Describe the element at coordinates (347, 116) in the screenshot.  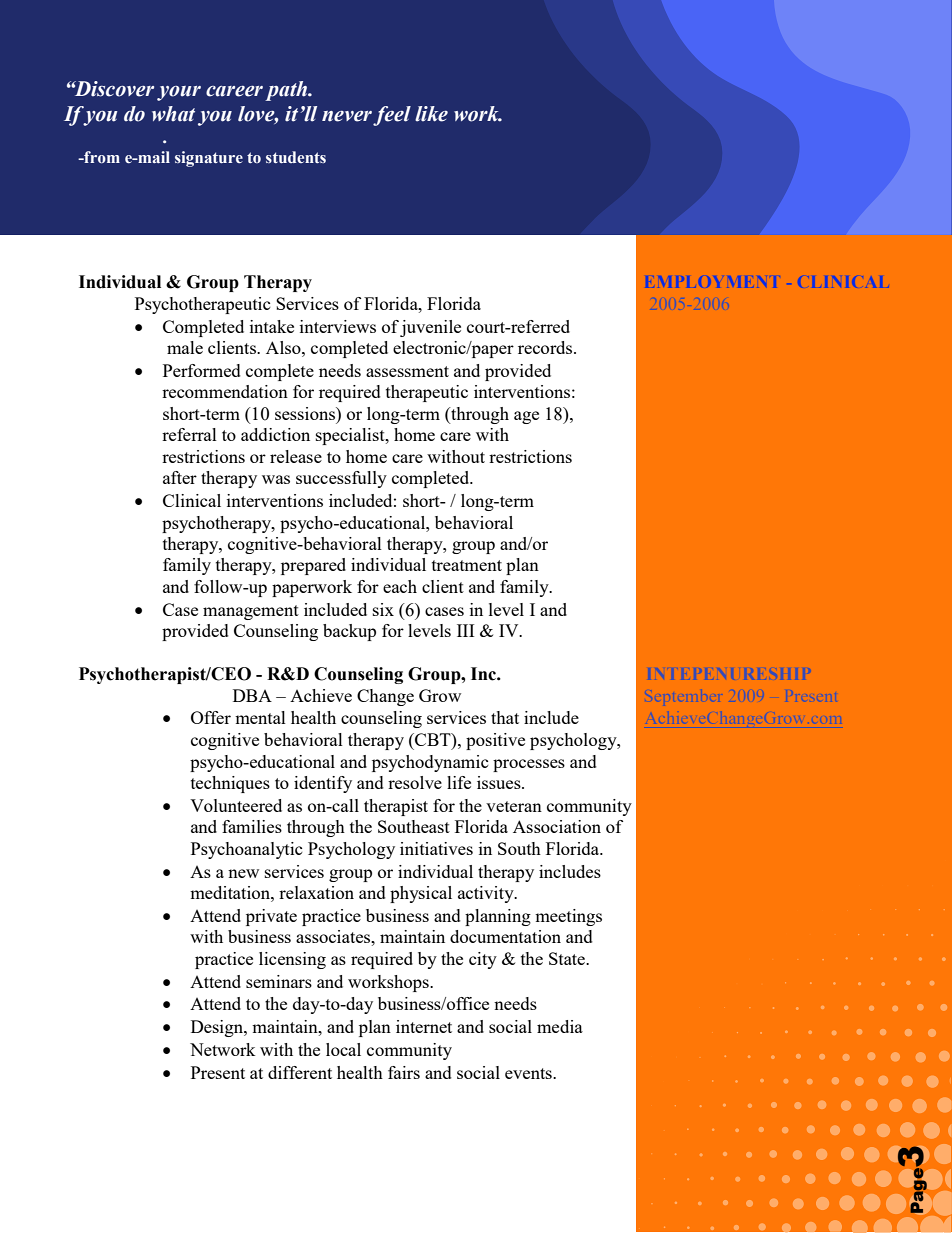
I see `never` at that location.
